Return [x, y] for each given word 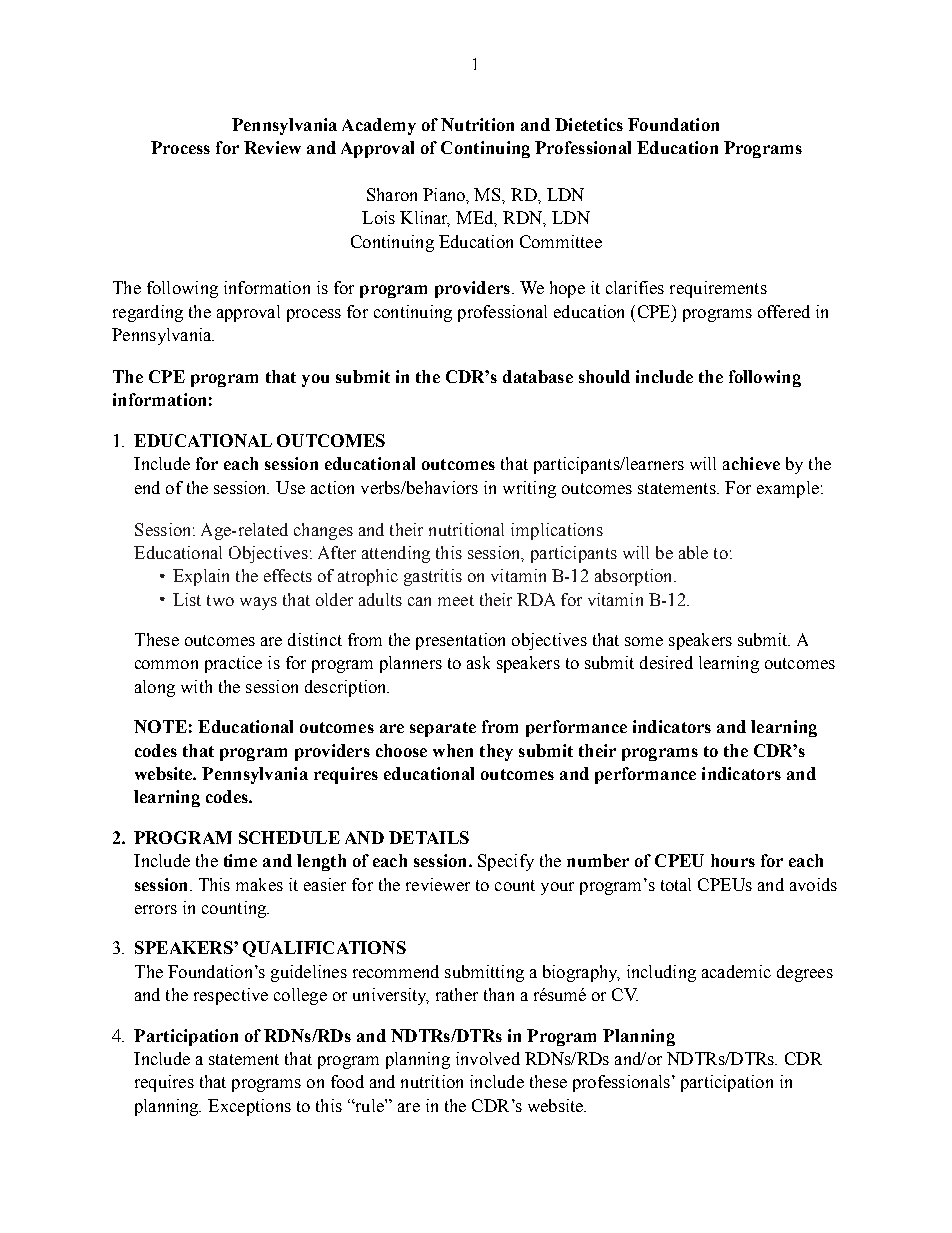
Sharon [392, 194]
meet [456, 600]
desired [666, 662]
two [220, 600]
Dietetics [589, 124]
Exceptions [249, 1107]
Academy [379, 126]
